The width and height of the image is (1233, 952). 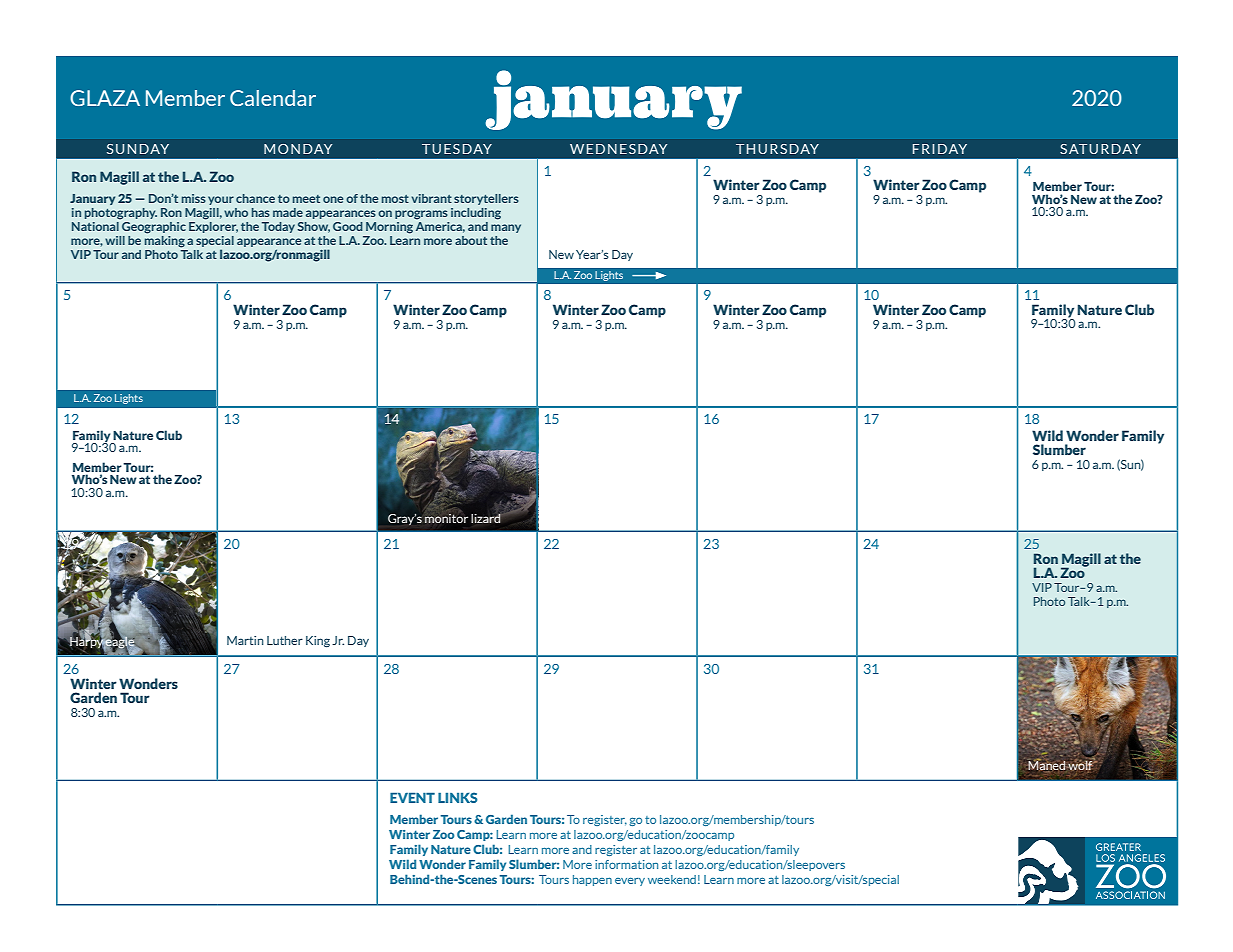 I want to click on monitor, so click(x=446, y=518).
